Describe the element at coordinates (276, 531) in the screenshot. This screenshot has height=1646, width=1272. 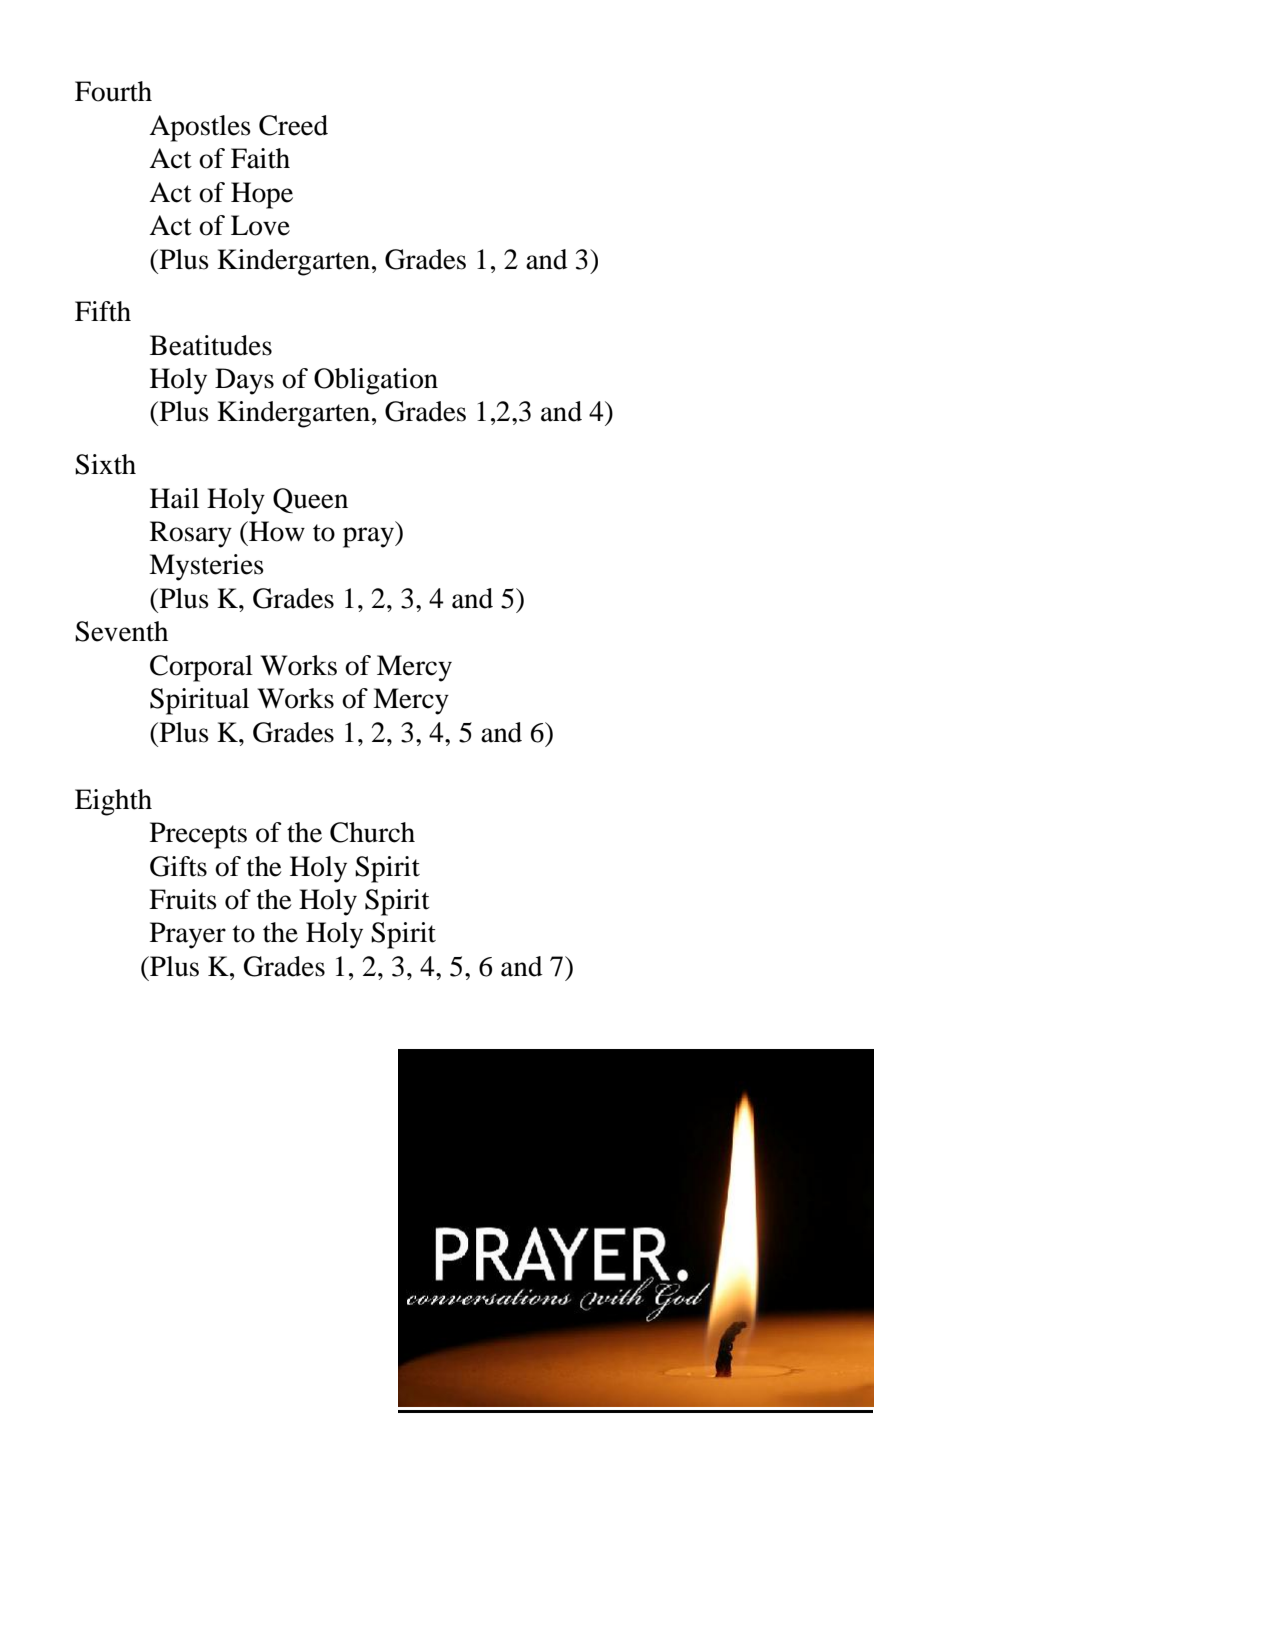
I see `How` at that location.
